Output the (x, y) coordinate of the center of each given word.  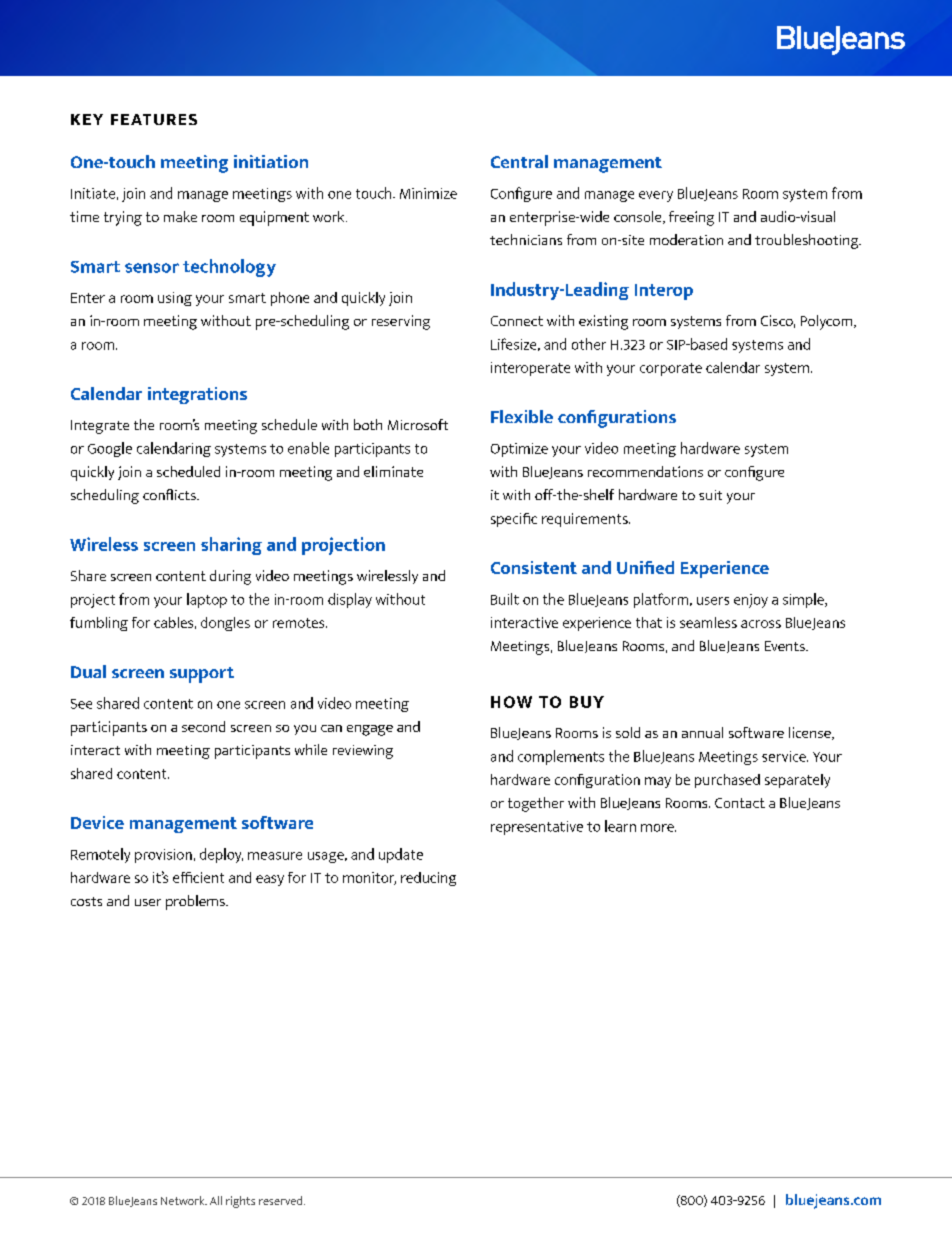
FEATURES (154, 119)
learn (620, 826)
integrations (197, 395)
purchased (727, 781)
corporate (671, 369)
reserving (401, 322)
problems (196, 902)
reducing (428, 879)
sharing (231, 546)
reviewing (363, 752)
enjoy (751, 601)
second (203, 726)
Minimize (428, 193)
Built (505, 599)
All (216, 1200)
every (656, 196)
